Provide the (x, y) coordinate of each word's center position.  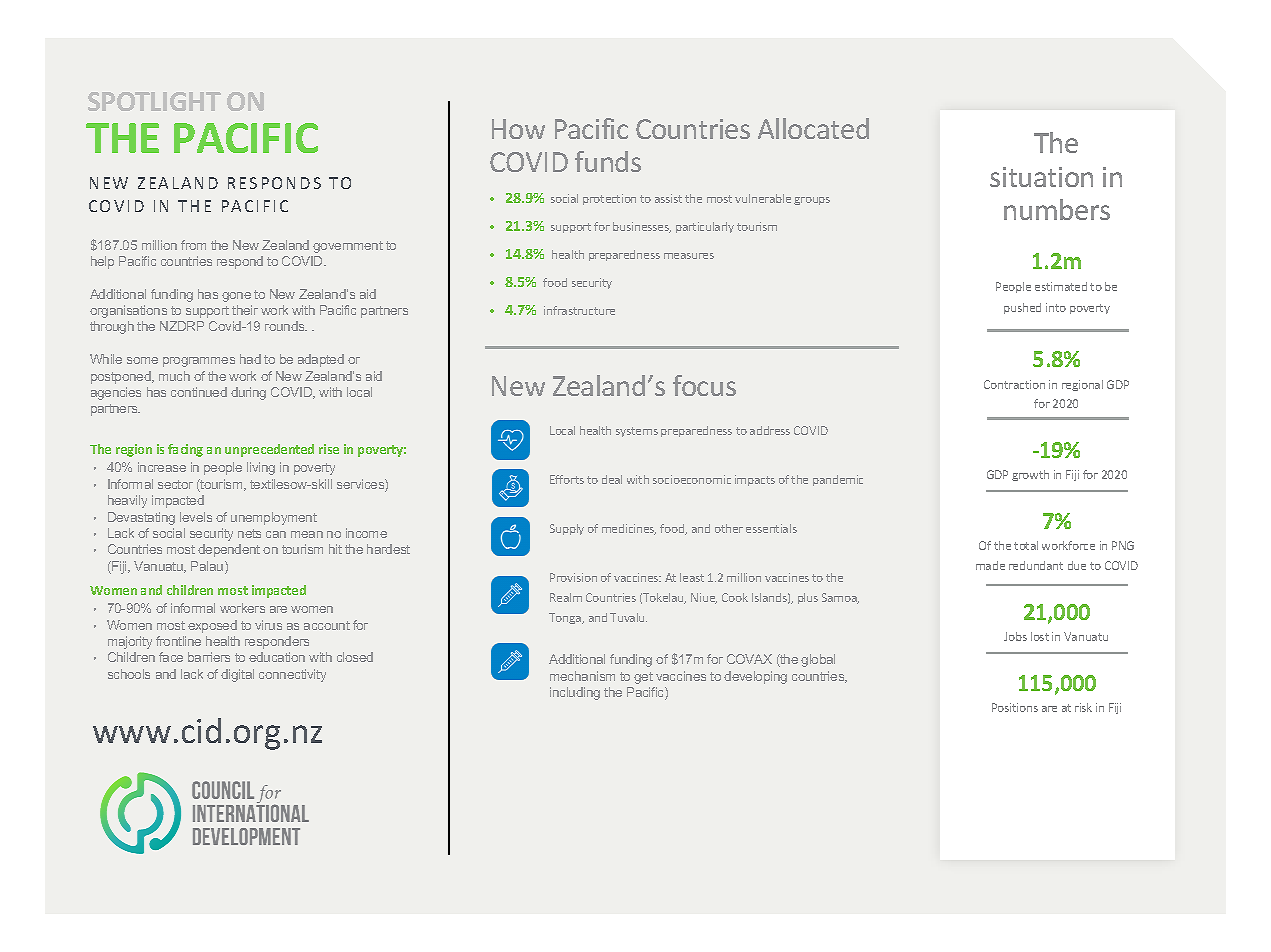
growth (1030, 475)
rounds (286, 326)
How (518, 129)
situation (1041, 177)
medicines (629, 529)
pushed (1022, 308)
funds (608, 161)
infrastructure (579, 310)
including (575, 693)
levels (196, 517)
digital (237, 675)
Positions (1015, 707)
